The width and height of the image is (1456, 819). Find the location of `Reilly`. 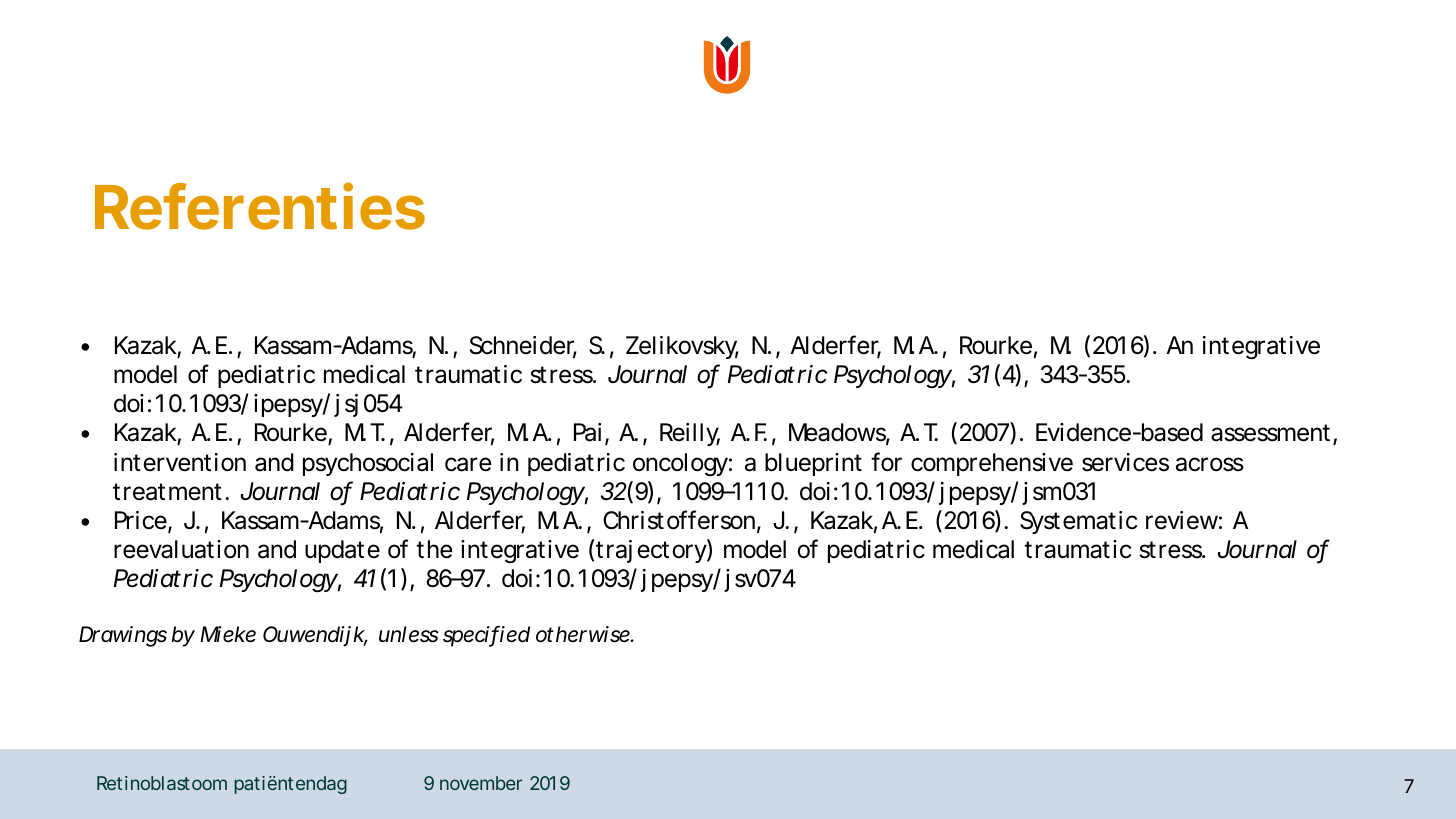

Reilly is located at coordinates (690, 434).
